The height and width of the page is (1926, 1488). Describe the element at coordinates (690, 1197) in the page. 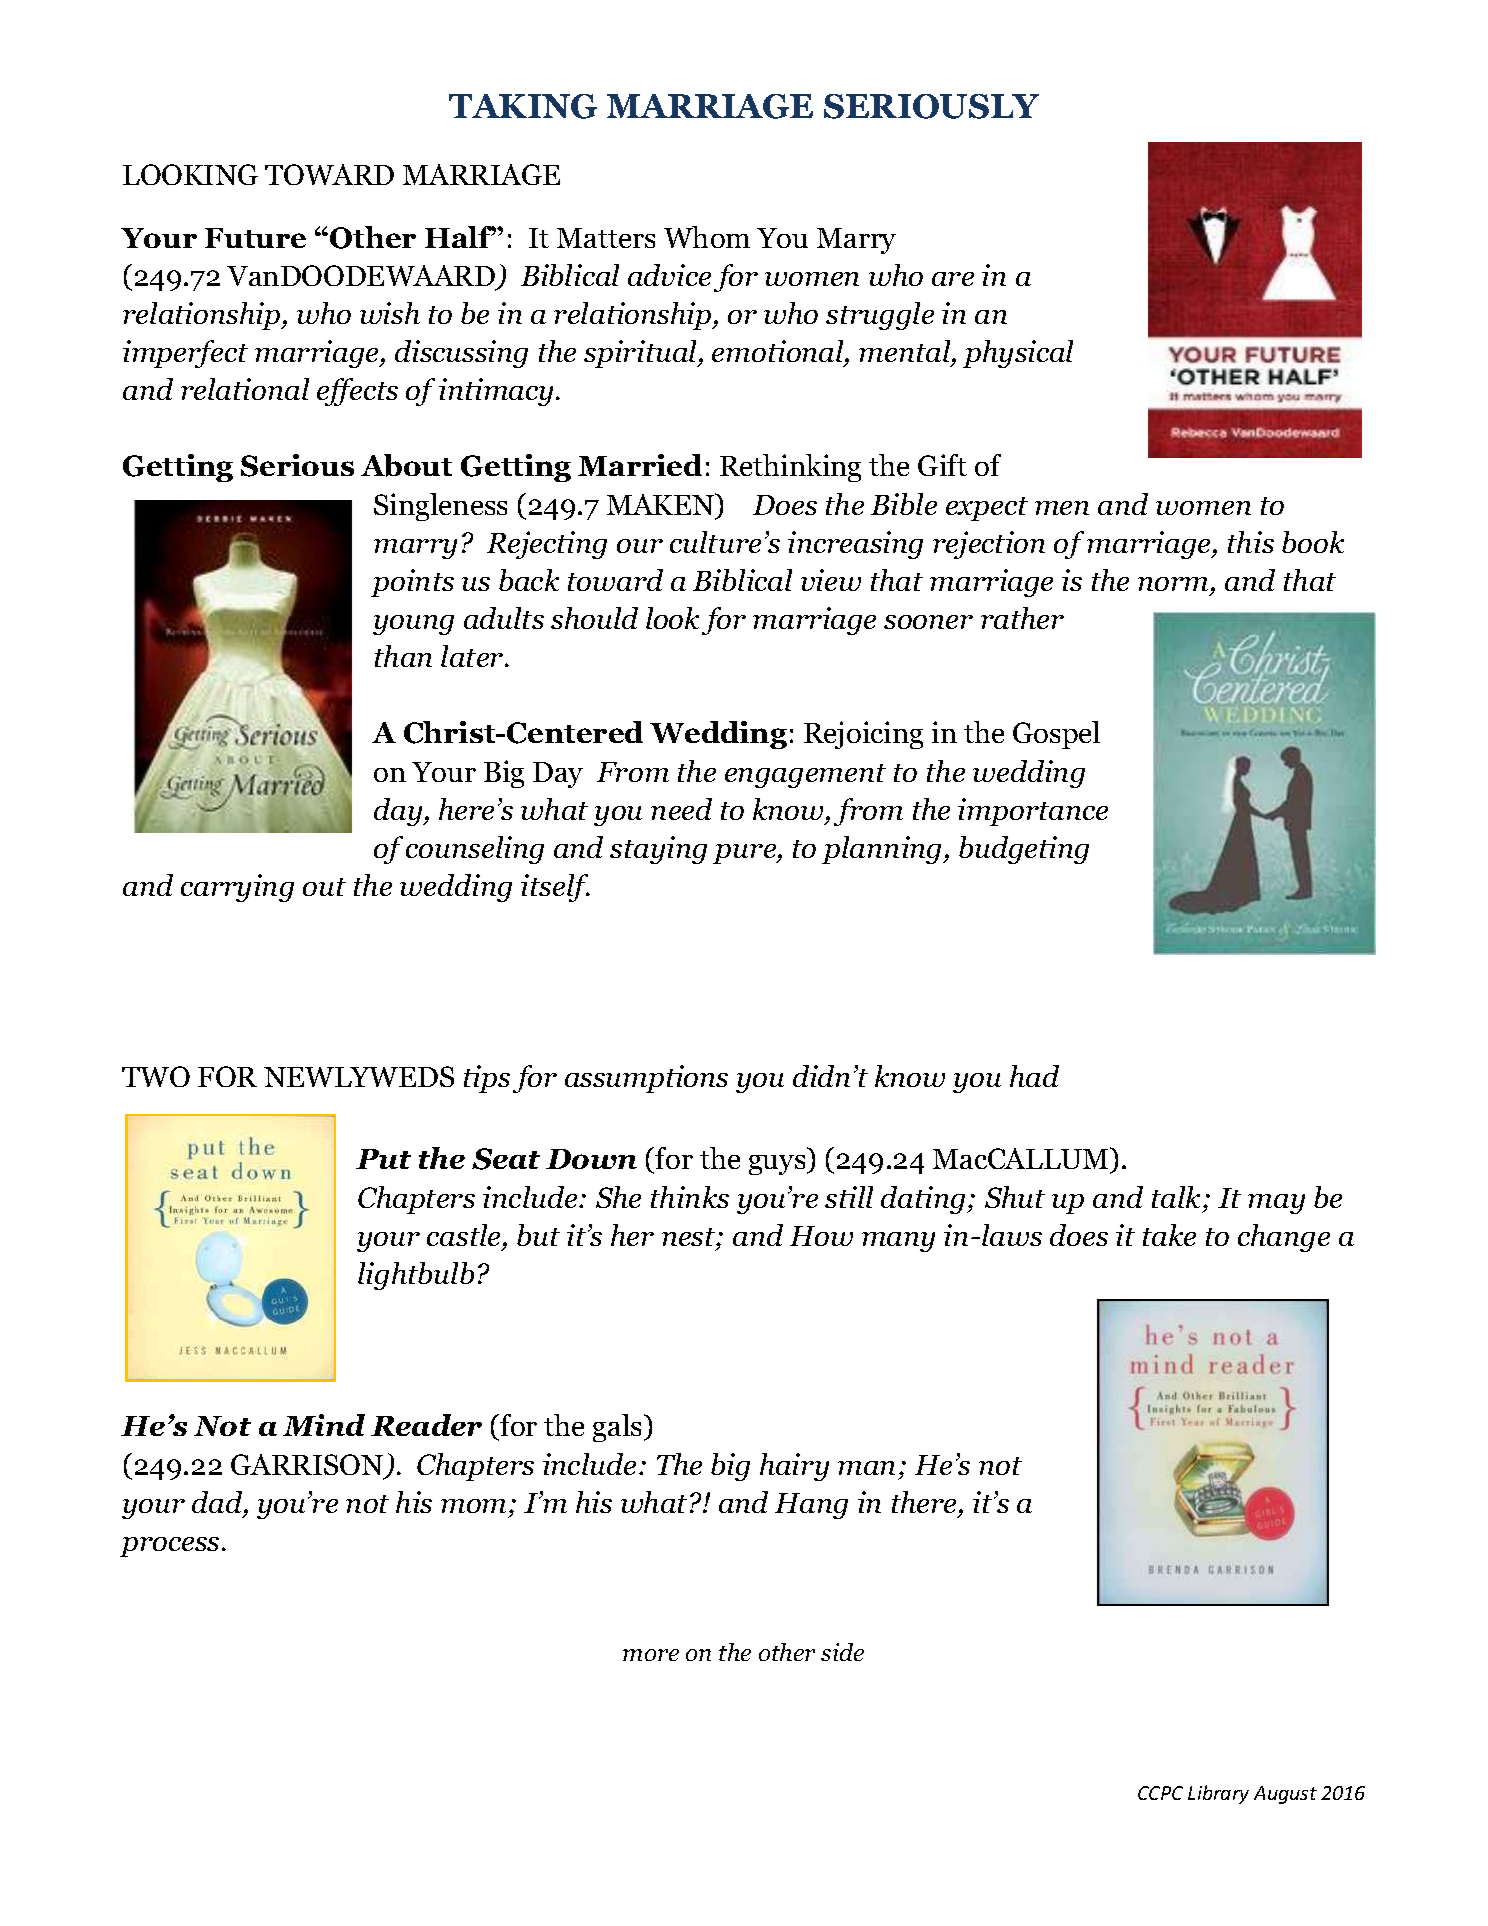

I see `thinks` at that location.
